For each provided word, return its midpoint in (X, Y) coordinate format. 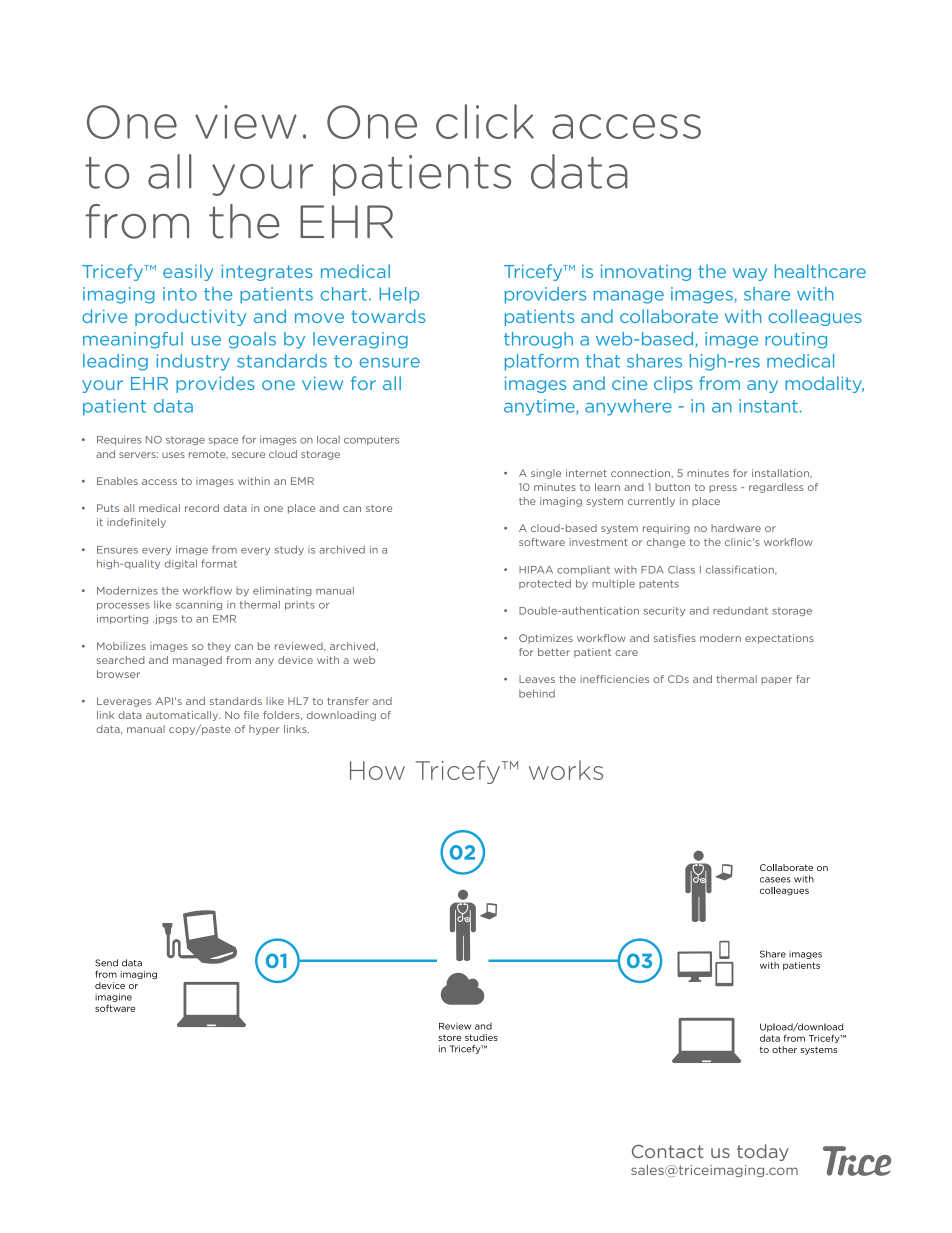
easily (188, 272)
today (763, 1152)
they (219, 647)
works (566, 770)
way (750, 274)
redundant (740, 610)
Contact (667, 1151)
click (485, 121)
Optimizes (546, 639)
